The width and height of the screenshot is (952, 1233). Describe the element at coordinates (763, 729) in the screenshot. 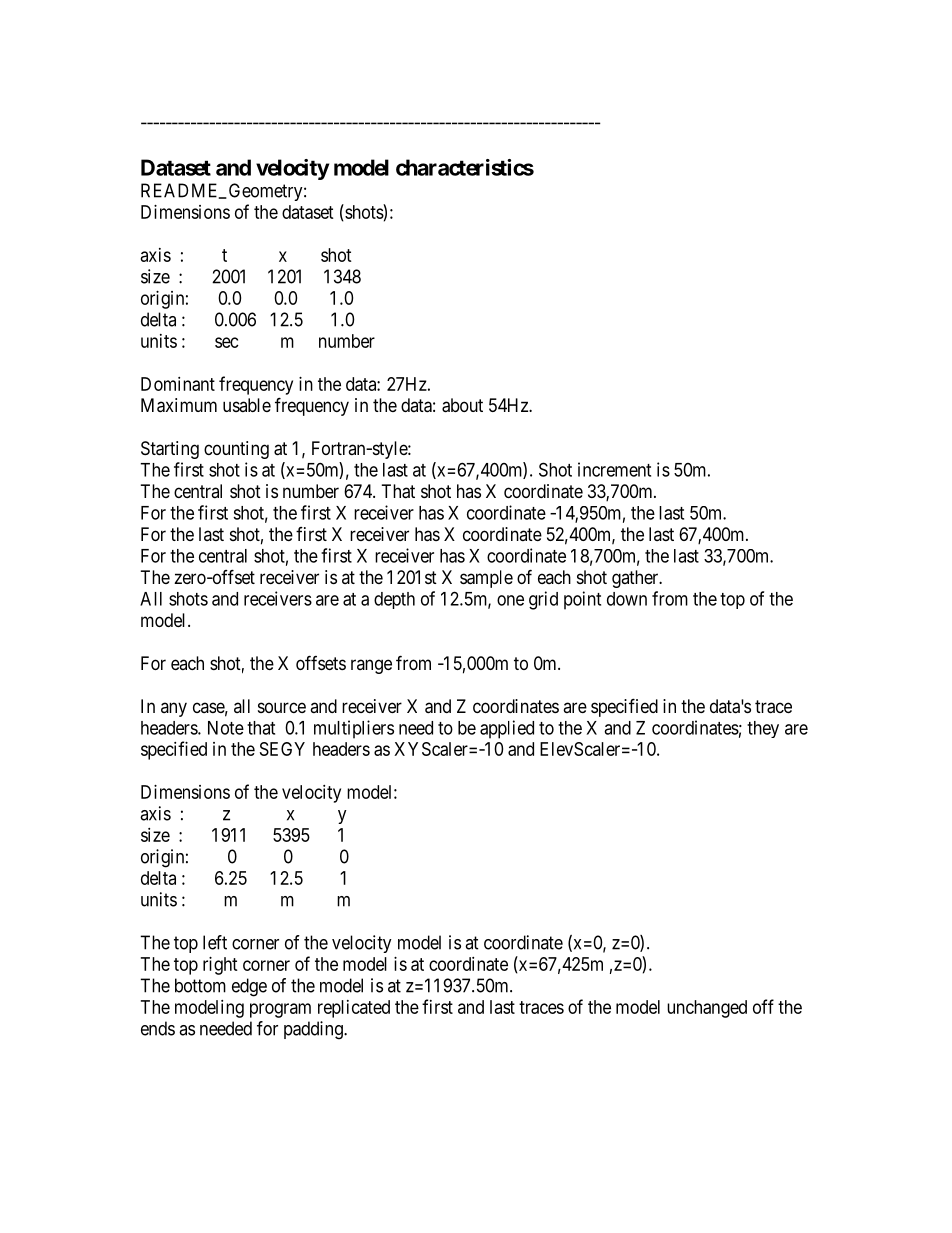

I see `they` at that location.
